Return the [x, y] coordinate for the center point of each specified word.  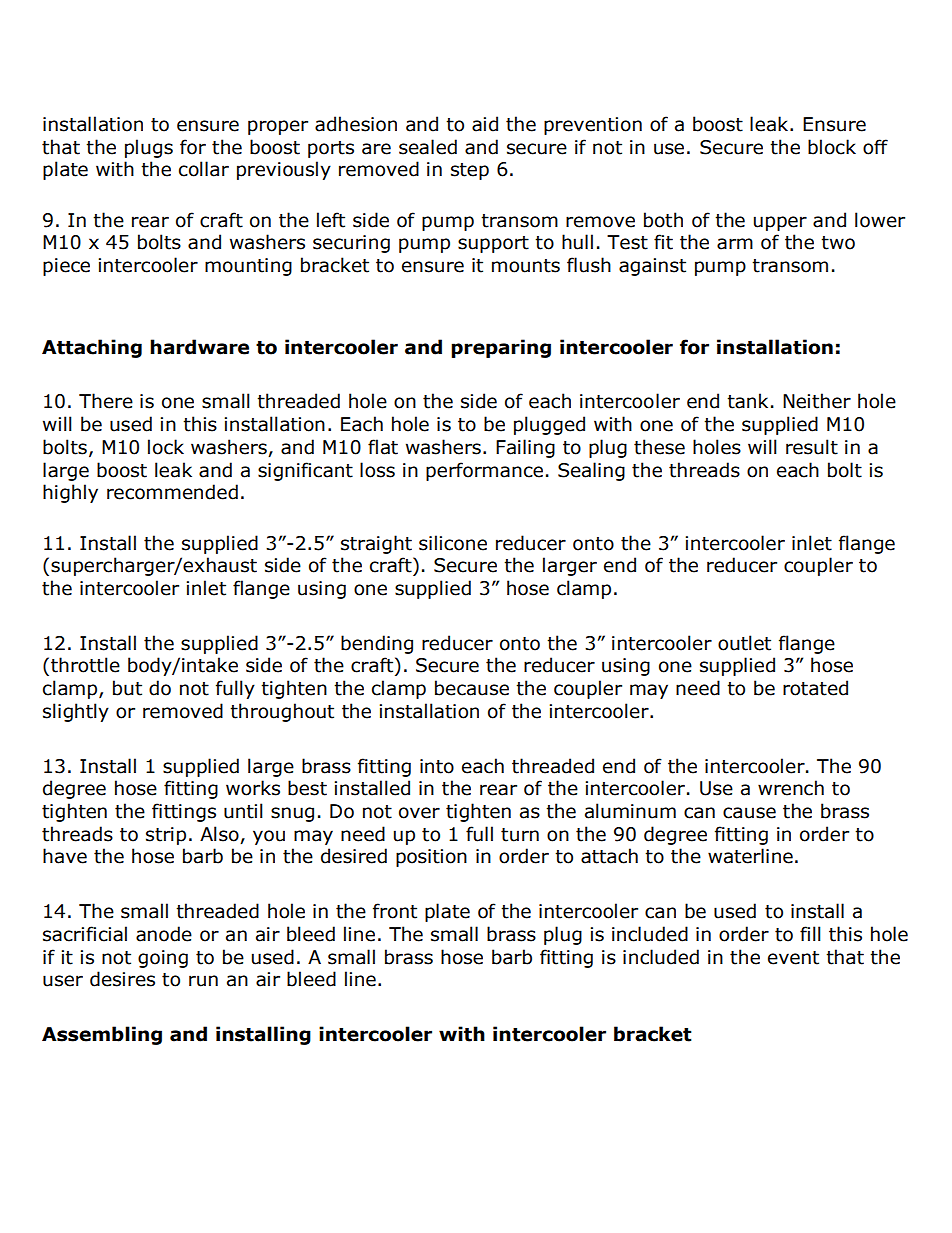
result [812, 447]
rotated [815, 688]
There [106, 401]
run [203, 981]
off [875, 147]
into [437, 766]
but [127, 688]
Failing [525, 448]
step [470, 171]
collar [204, 169]
